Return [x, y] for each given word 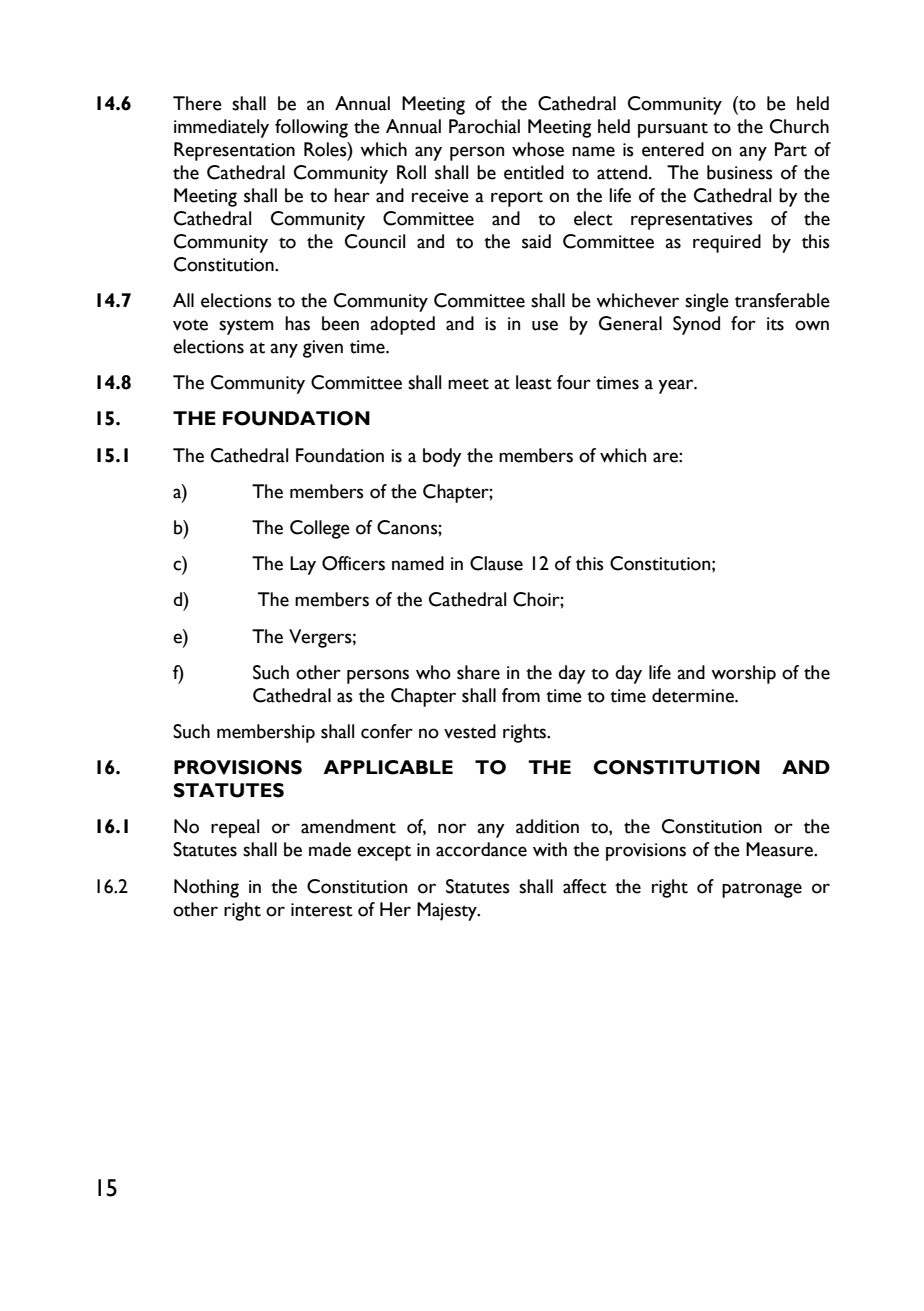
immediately [221, 128]
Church [799, 126]
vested [470, 731]
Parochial [484, 126]
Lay [303, 565]
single [707, 302]
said [536, 241]
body [442, 457]
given [323, 349]
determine [694, 695]
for [743, 323]
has [297, 323]
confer [387, 731]
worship [743, 674]
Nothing [206, 888]
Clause [496, 563]
